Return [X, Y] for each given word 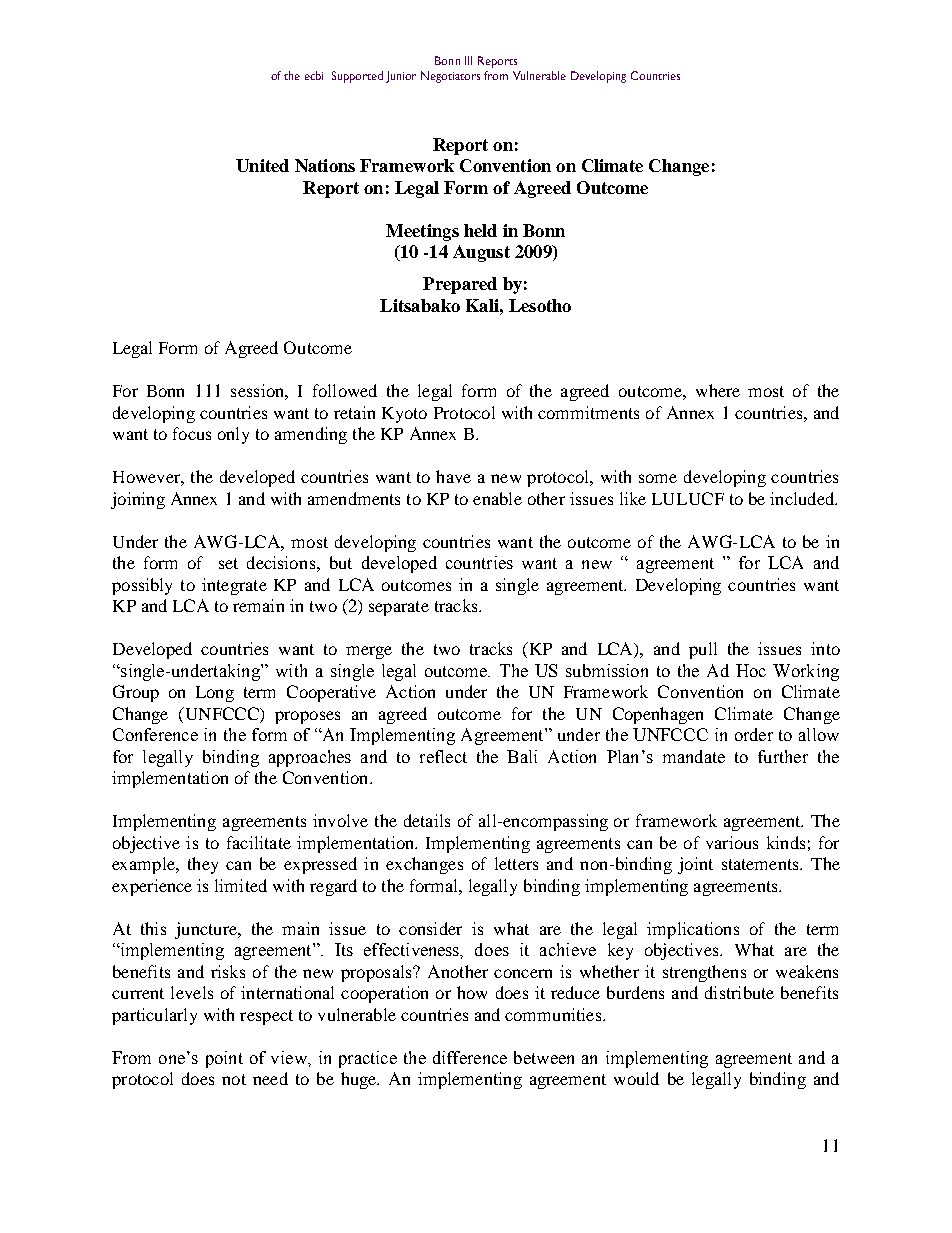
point [224, 1059]
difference [470, 1057]
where [718, 390]
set [228, 563]
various [732, 842]
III [468, 60]
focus [192, 433]
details [427, 820]
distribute [739, 992]
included [803, 498]
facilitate [259, 842]
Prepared [460, 285]
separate [399, 608]
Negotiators [450, 77]
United [262, 165]
